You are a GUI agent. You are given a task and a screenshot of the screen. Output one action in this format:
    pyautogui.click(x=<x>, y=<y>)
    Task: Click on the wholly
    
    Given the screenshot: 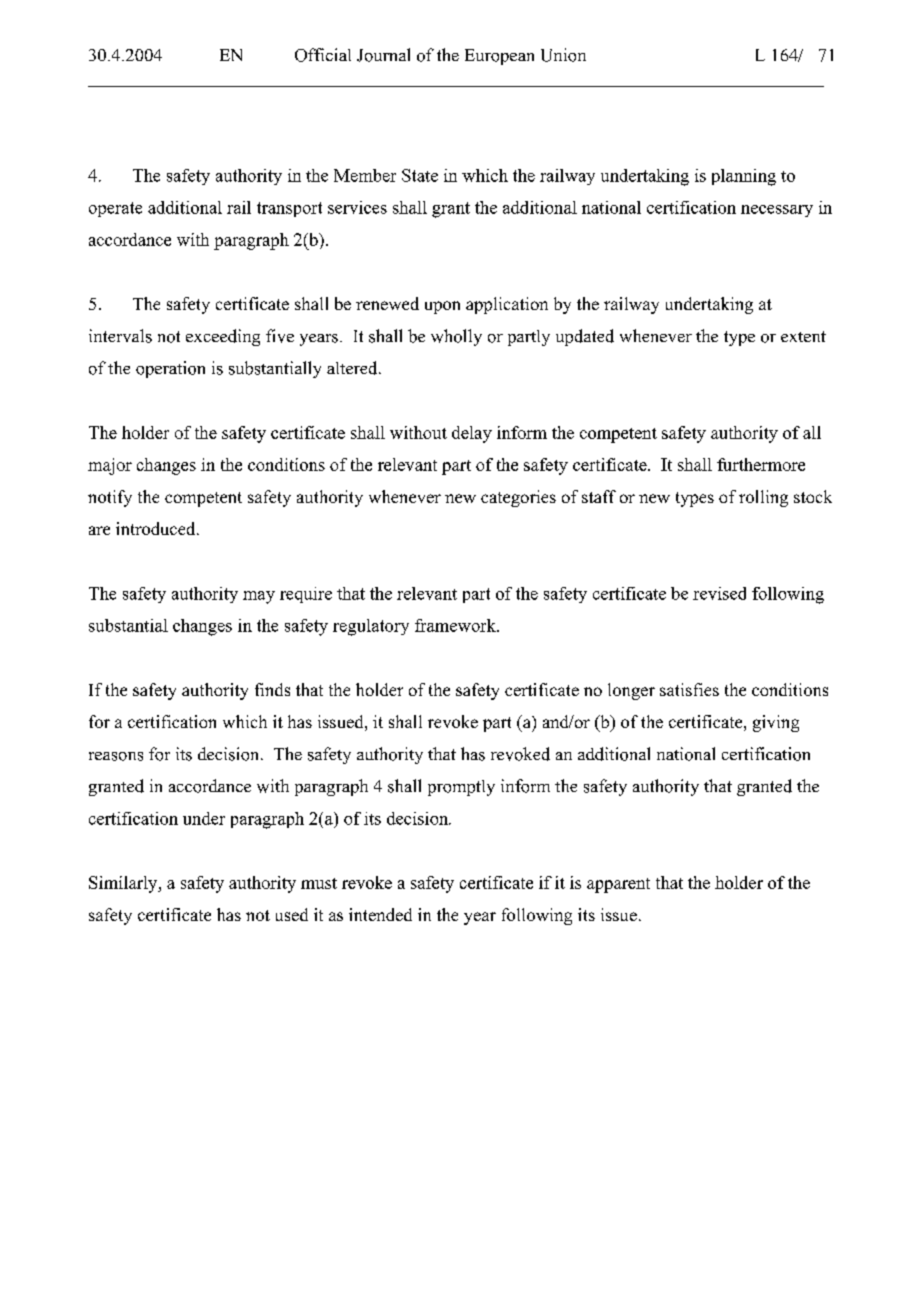 What is the action you would take?
    pyautogui.click(x=456, y=337)
